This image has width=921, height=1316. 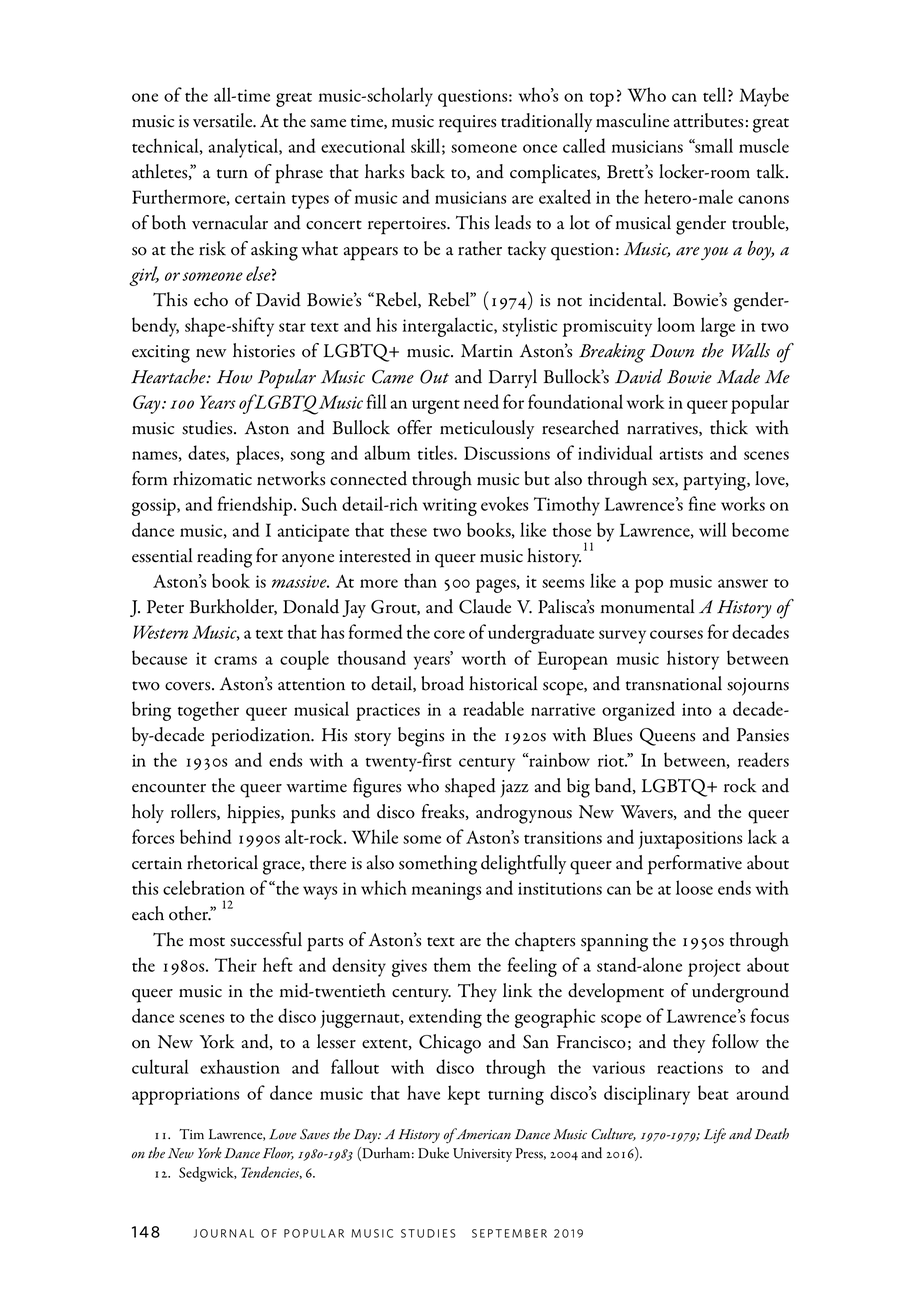 I want to click on tell, so click(x=716, y=94).
